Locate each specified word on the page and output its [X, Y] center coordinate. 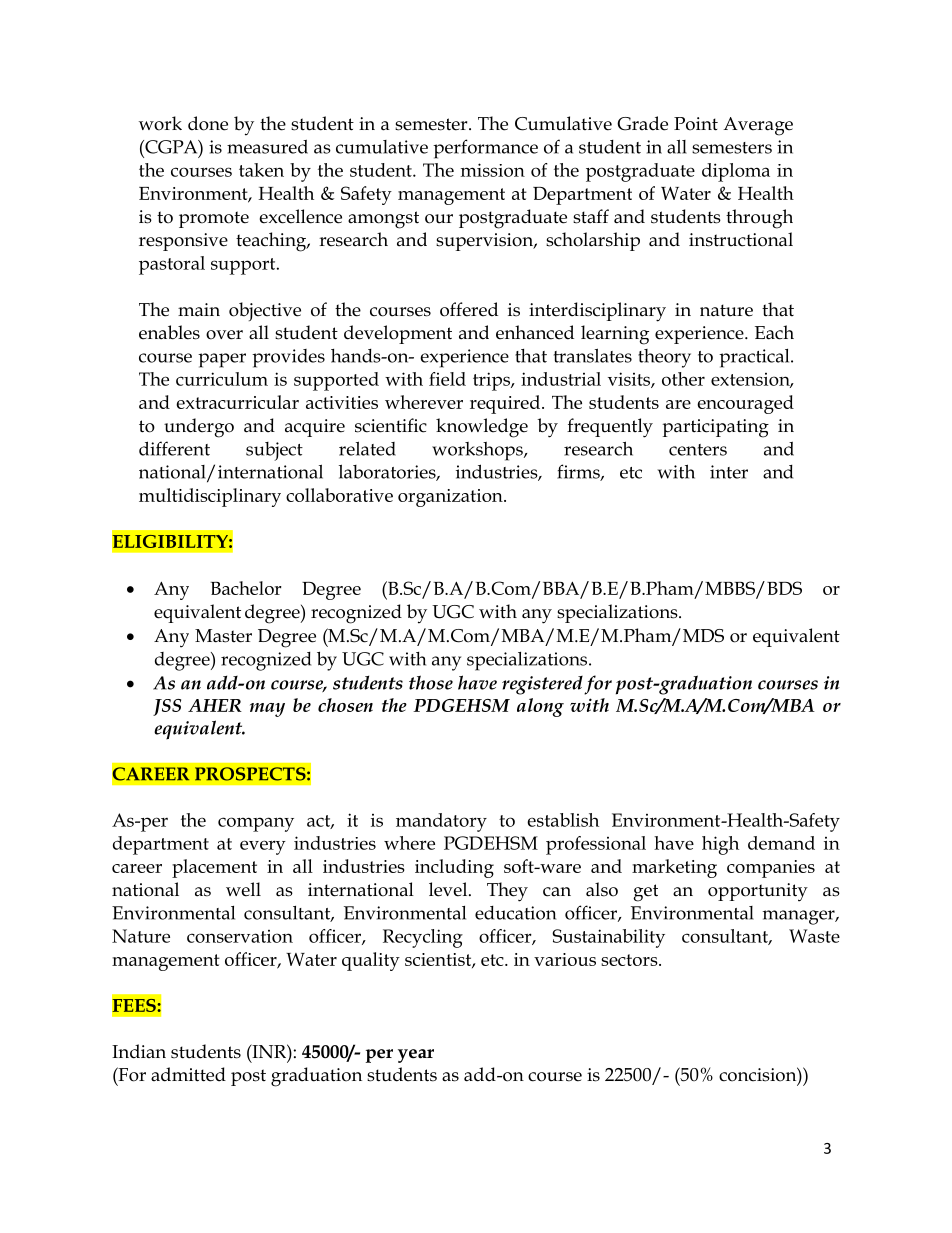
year [416, 1056]
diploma [736, 172]
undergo [199, 428]
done [208, 123]
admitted [188, 1074]
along [540, 707]
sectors [630, 960]
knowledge [482, 428]
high [720, 845]
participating [715, 428]
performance [485, 149]
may [267, 710]
